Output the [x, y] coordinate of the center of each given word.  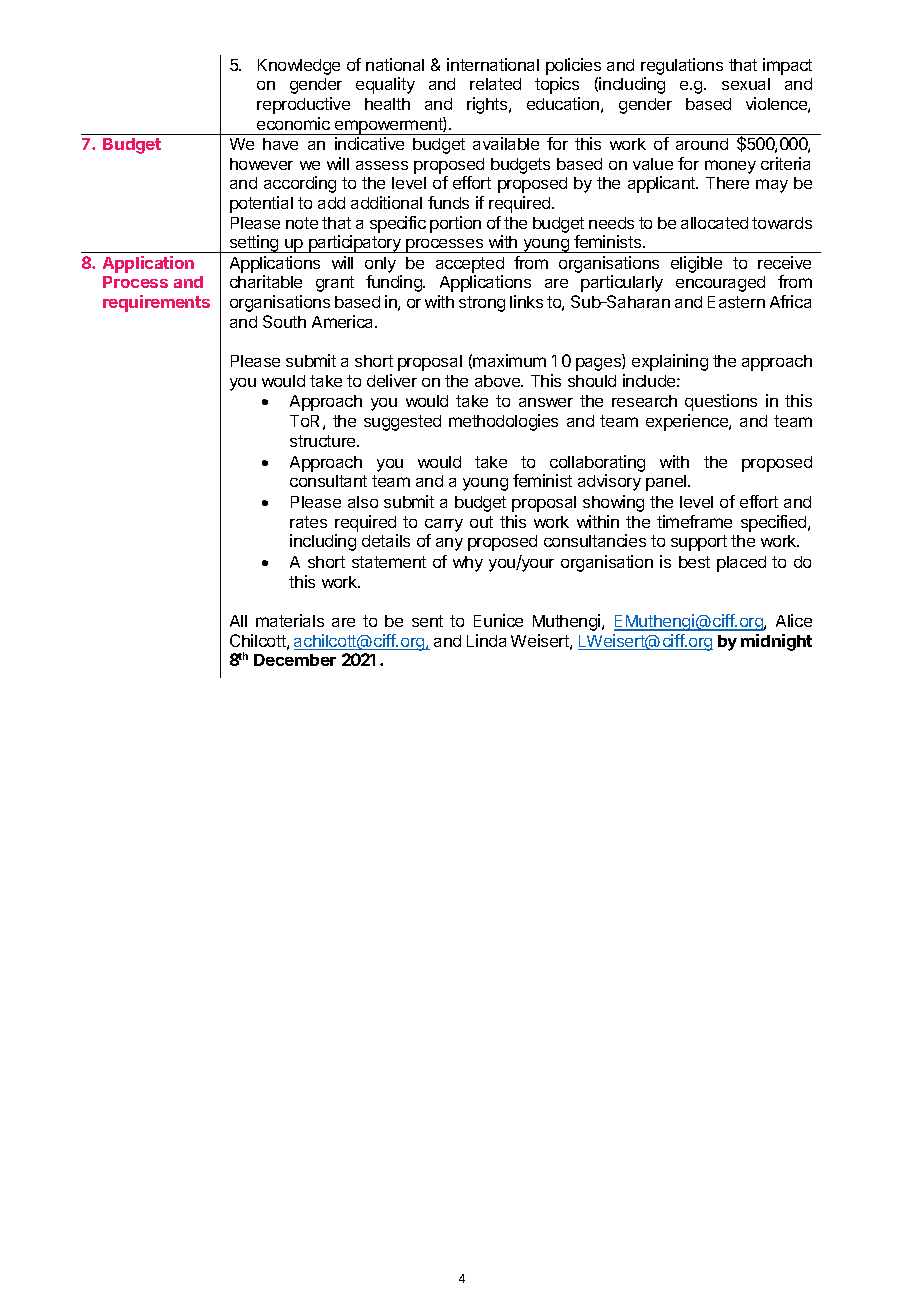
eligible [696, 264]
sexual [746, 84]
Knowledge [299, 67]
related [495, 84]
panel [667, 483]
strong [482, 304]
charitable [266, 281]
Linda [486, 640]
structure [324, 441]
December [295, 660]
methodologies [503, 422]
